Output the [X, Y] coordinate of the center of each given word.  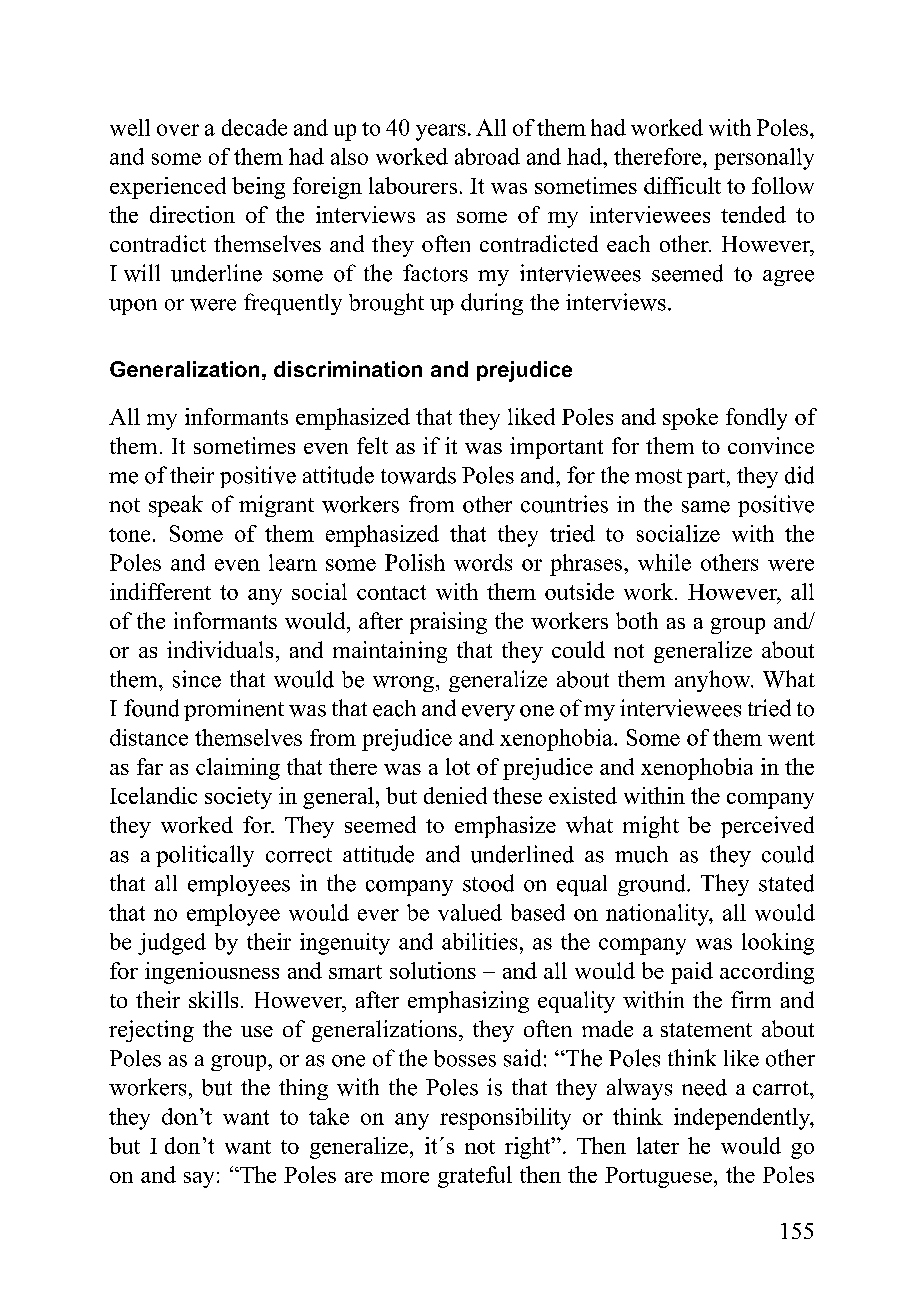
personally [764, 159]
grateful [475, 1177]
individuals [220, 649]
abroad [487, 156]
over [178, 130]
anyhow [714, 681]
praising [448, 623]
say [199, 1180]
